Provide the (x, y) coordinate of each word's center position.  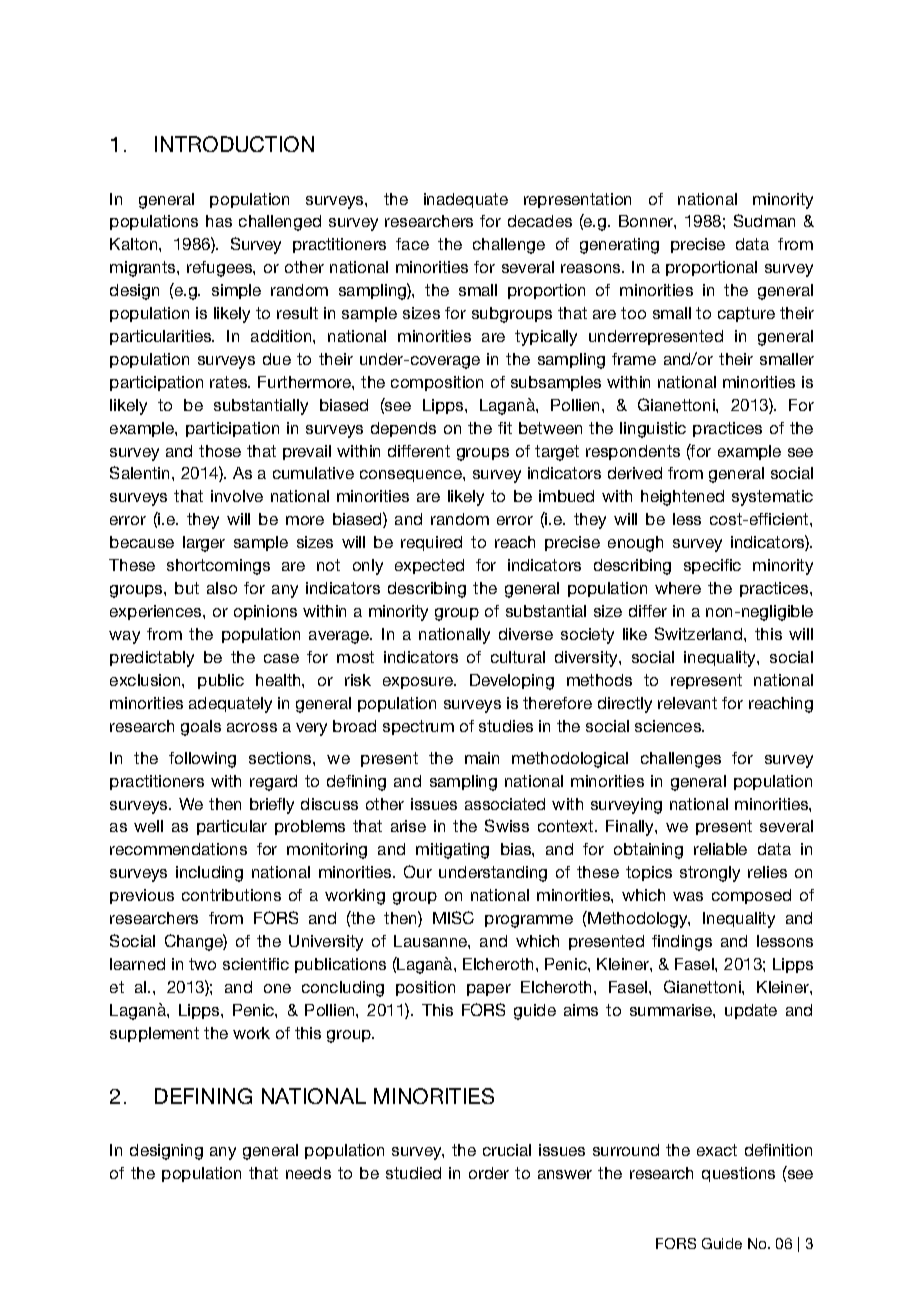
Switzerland (700, 633)
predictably (152, 659)
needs (308, 1173)
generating (619, 246)
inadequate (466, 200)
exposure (419, 683)
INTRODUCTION (234, 144)
